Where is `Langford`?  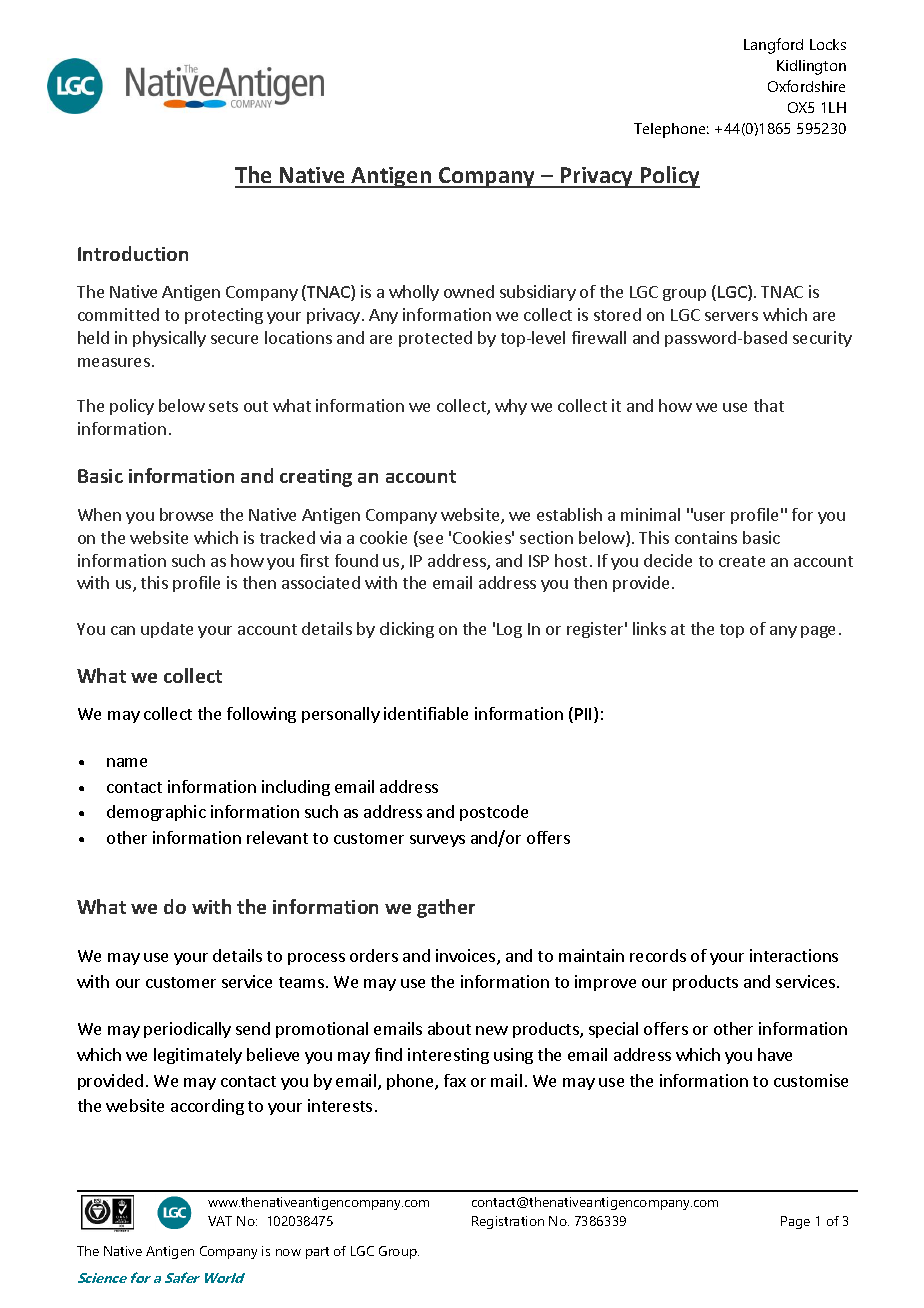 Langford is located at coordinates (773, 46).
